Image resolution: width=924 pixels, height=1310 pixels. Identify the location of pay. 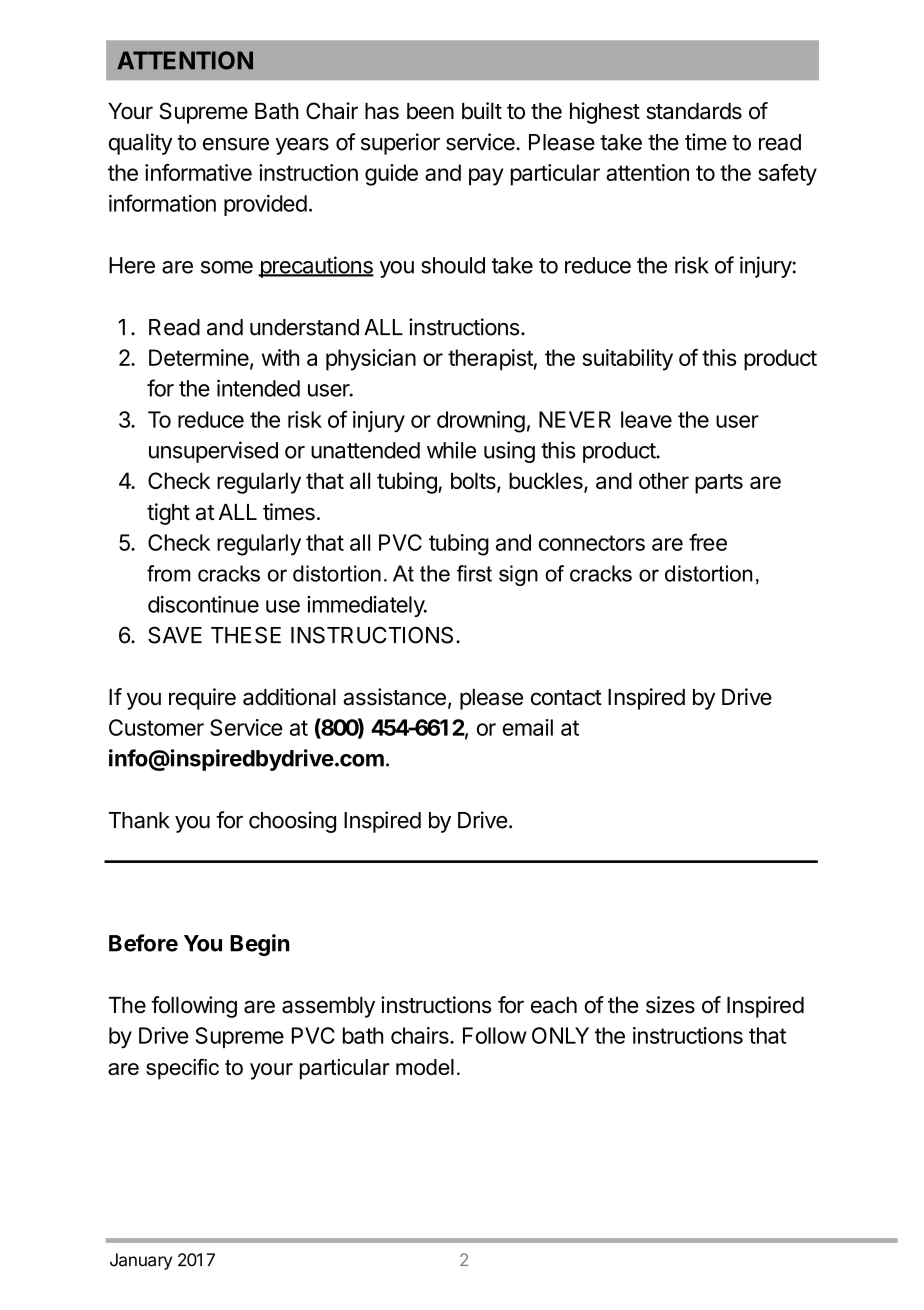
(486, 177).
